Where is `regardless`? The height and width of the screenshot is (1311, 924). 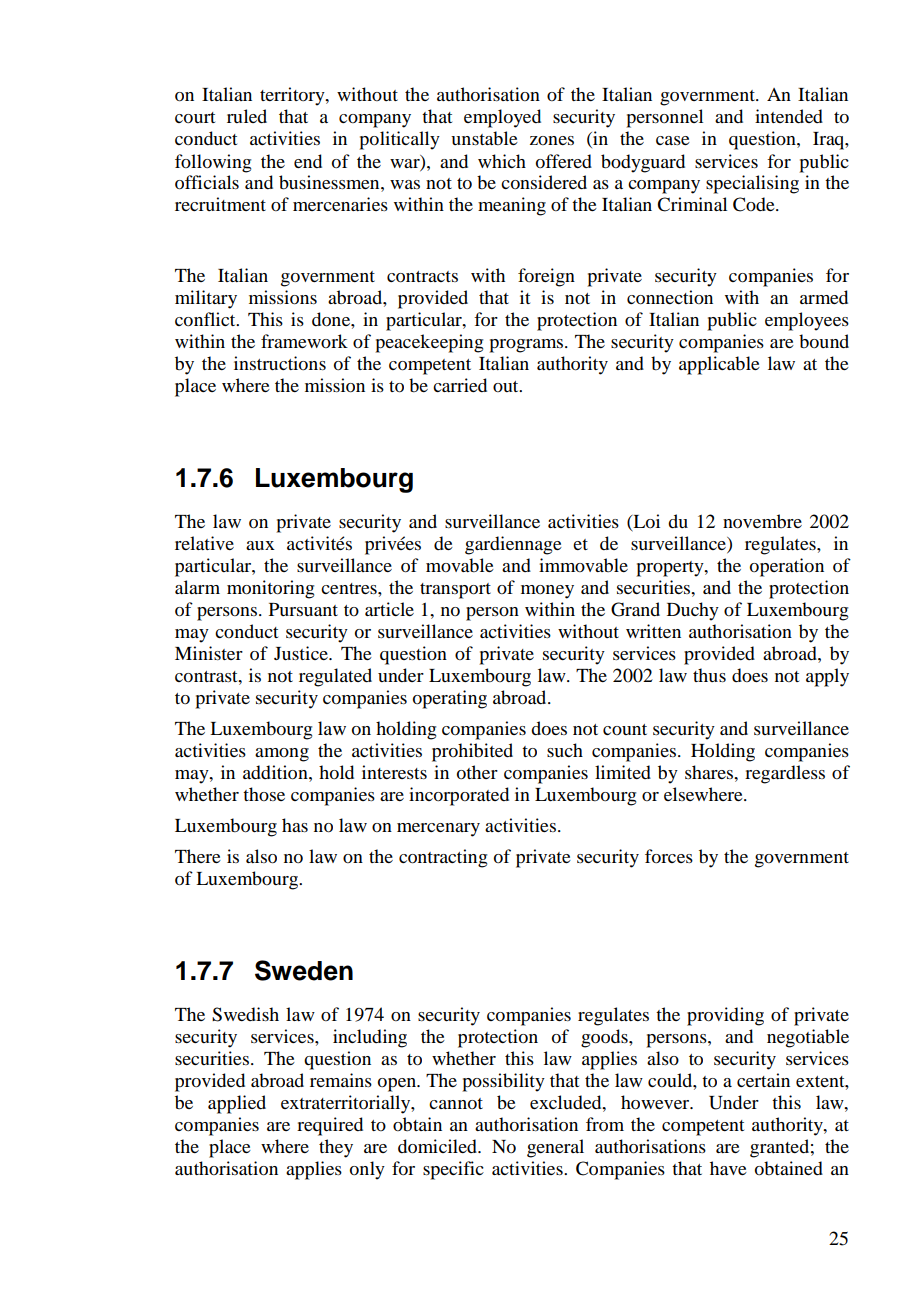
regardless is located at coordinates (785, 774).
